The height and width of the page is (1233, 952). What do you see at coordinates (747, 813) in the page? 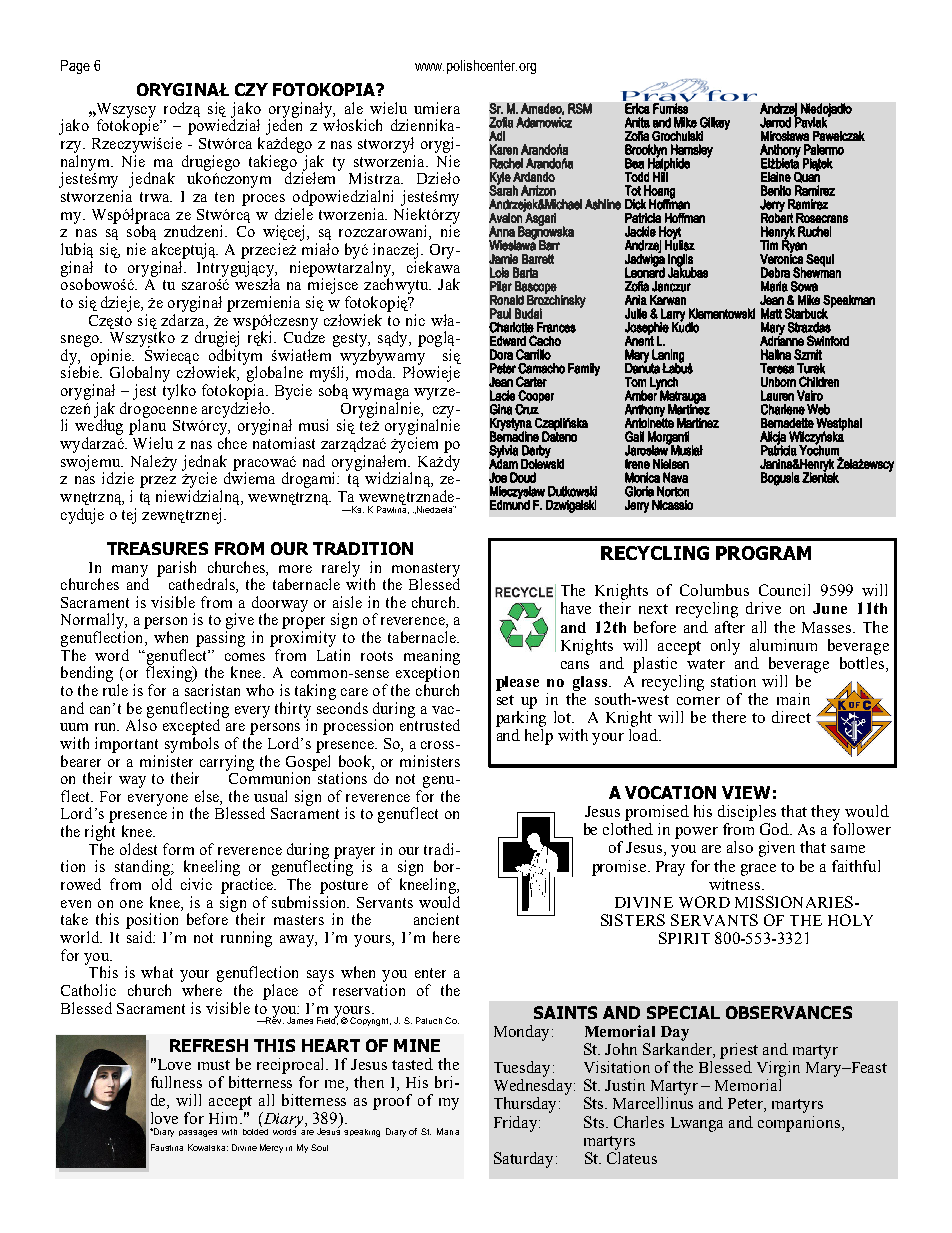
I see `disciples` at bounding box center [747, 813].
